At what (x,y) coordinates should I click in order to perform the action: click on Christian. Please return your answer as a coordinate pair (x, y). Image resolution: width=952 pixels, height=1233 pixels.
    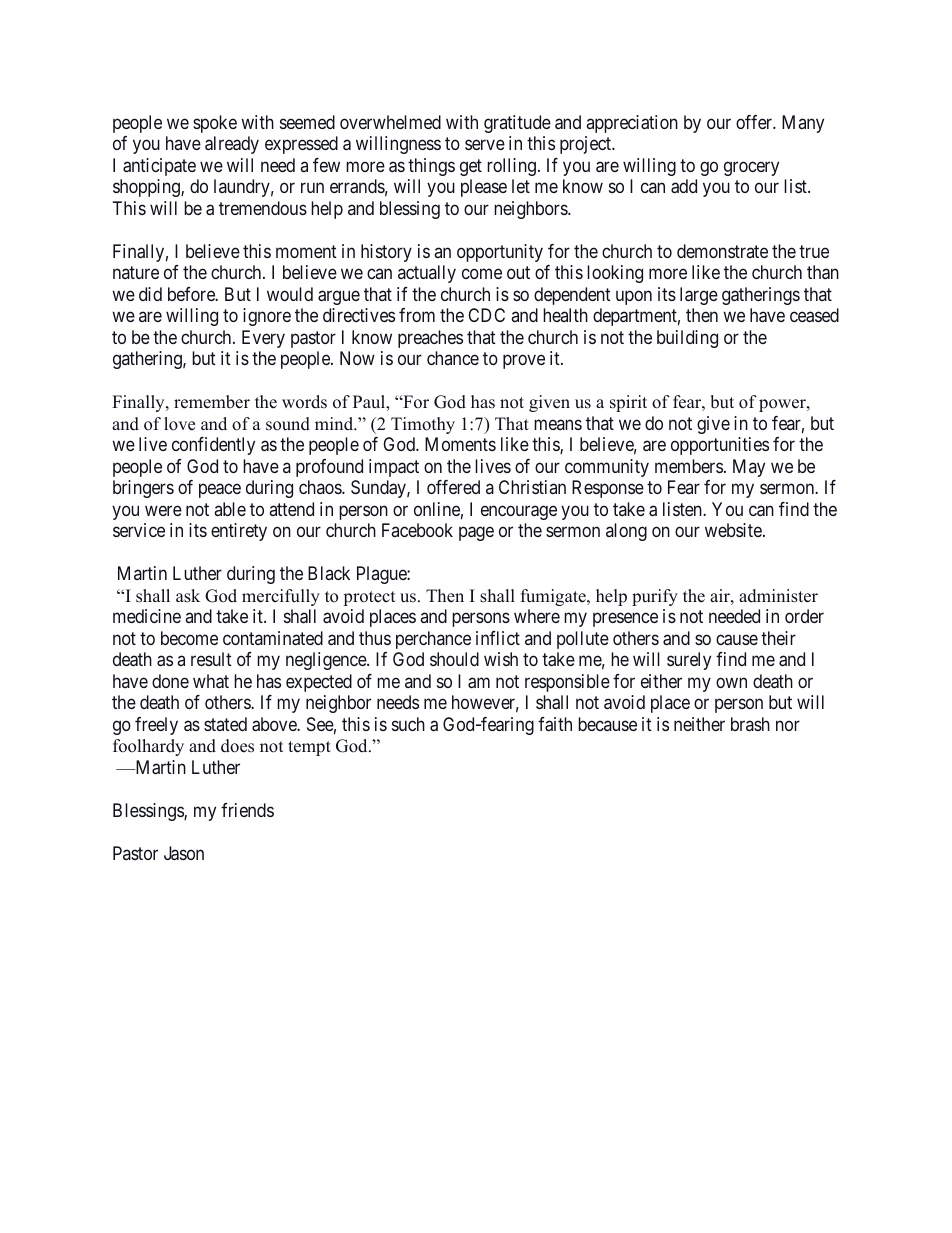
    Looking at the image, I should click on (532, 487).
